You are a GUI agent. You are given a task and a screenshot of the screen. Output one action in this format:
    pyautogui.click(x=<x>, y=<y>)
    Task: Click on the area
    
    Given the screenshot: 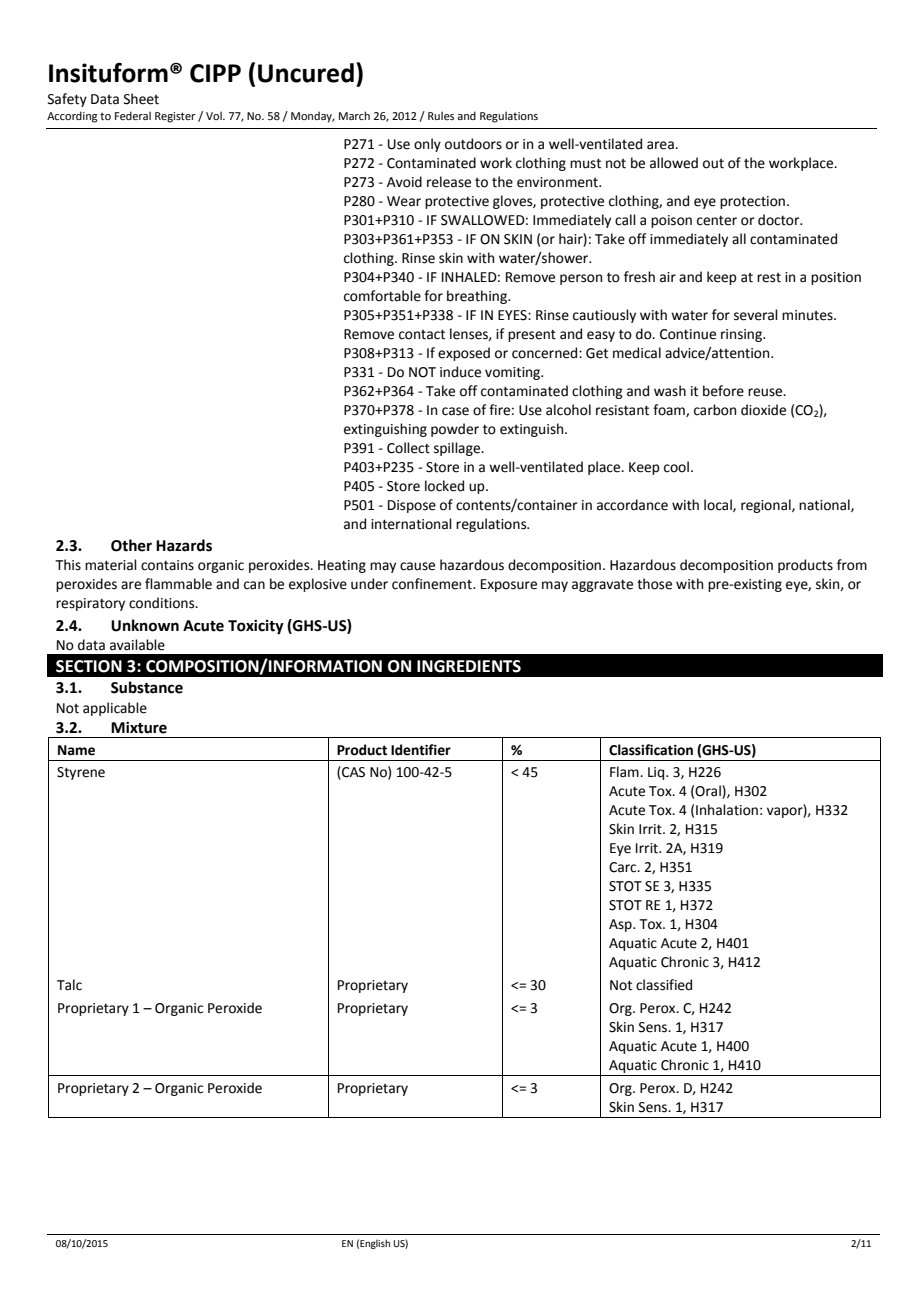 What is the action you would take?
    pyautogui.click(x=661, y=145)
